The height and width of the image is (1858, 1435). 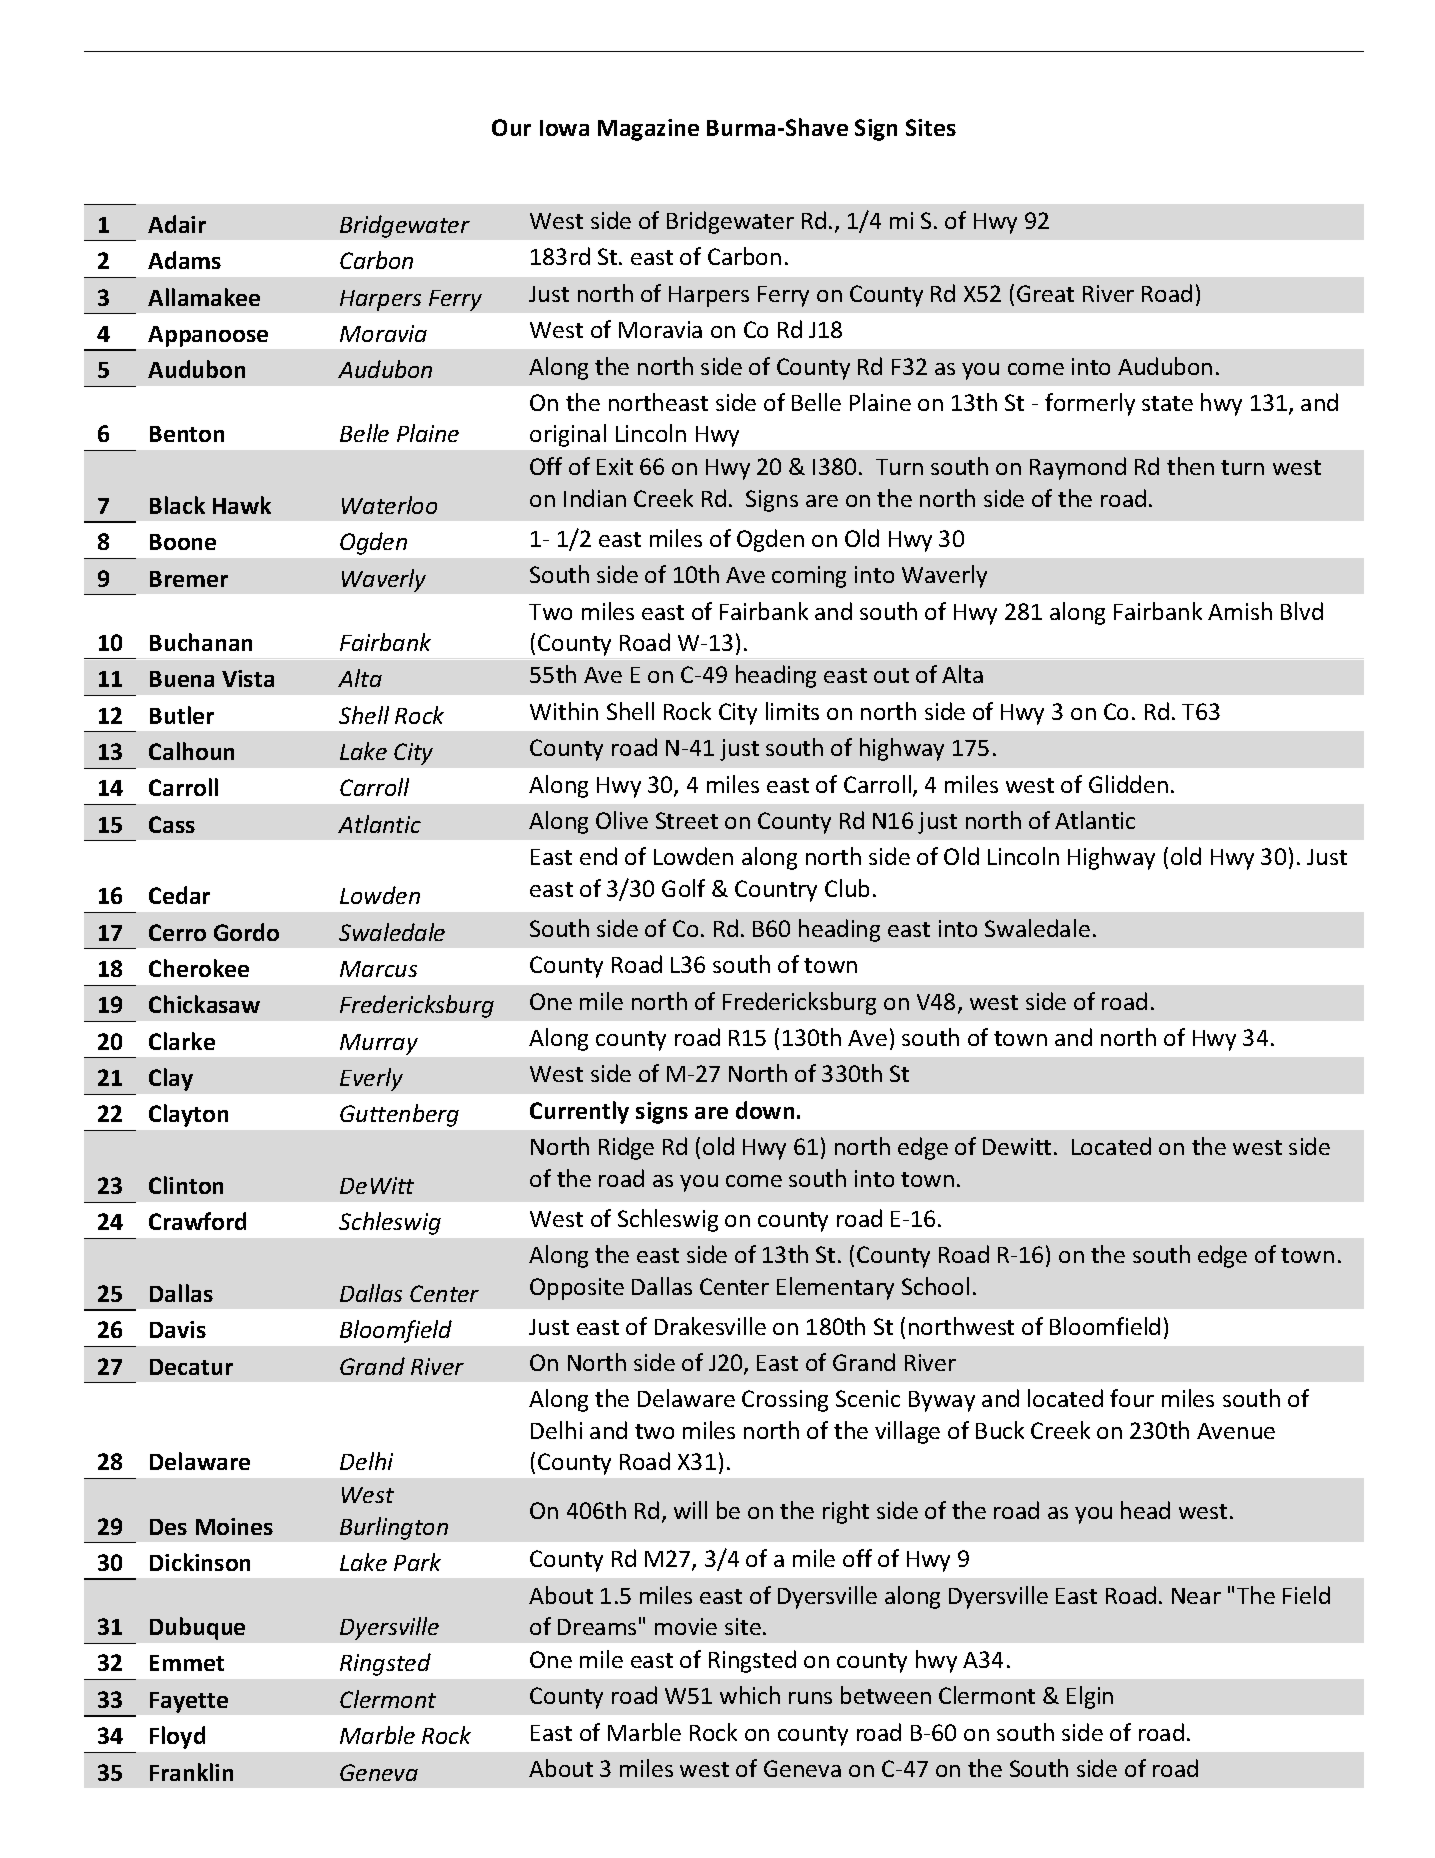 What do you see at coordinates (648, 130) in the image?
I see `Magazine` at bounding box center [648, 130].
